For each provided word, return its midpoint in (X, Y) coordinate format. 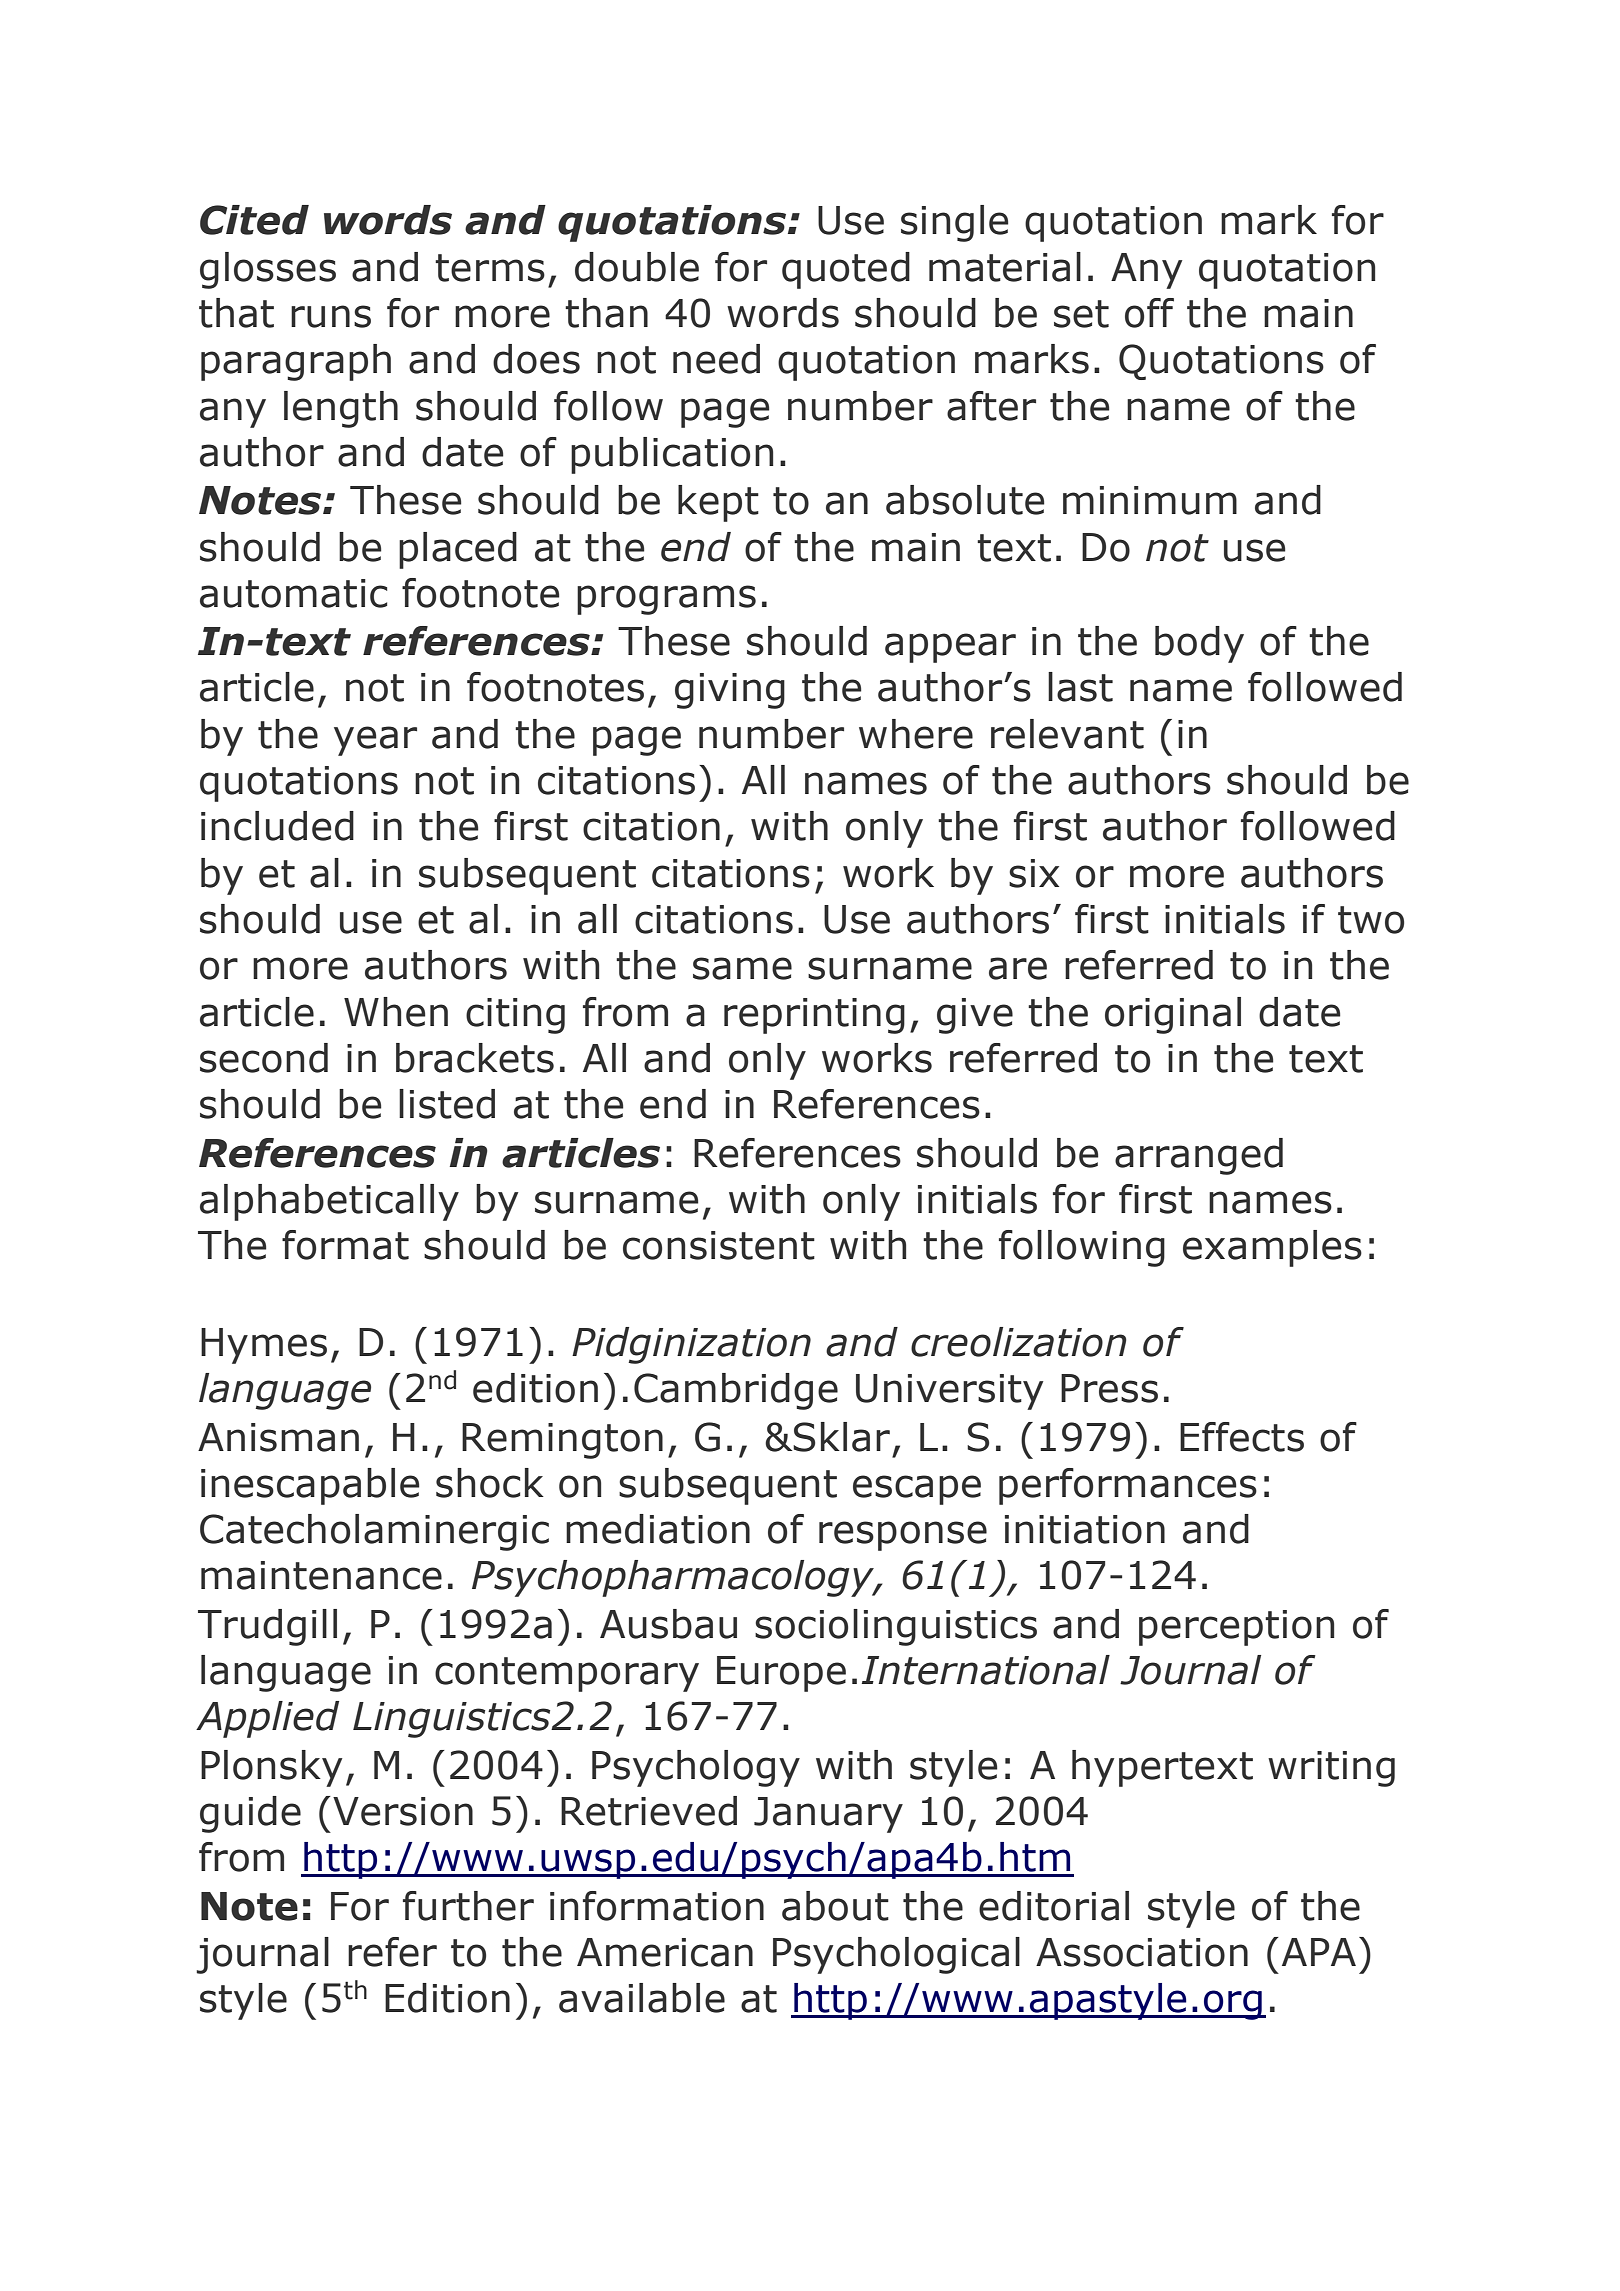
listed (447, 1104)
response (903, 1536)
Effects (1242, 1437)
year (375, 741)
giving (730, 691)
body (1199, 644)
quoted (846, 270)
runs (331, 316)
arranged (1199, 1156)
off (1149, 313)
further (468, 1906)
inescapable (310, 1486)
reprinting (814, 1016)
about (835, 1906)
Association (1142, 1952)
